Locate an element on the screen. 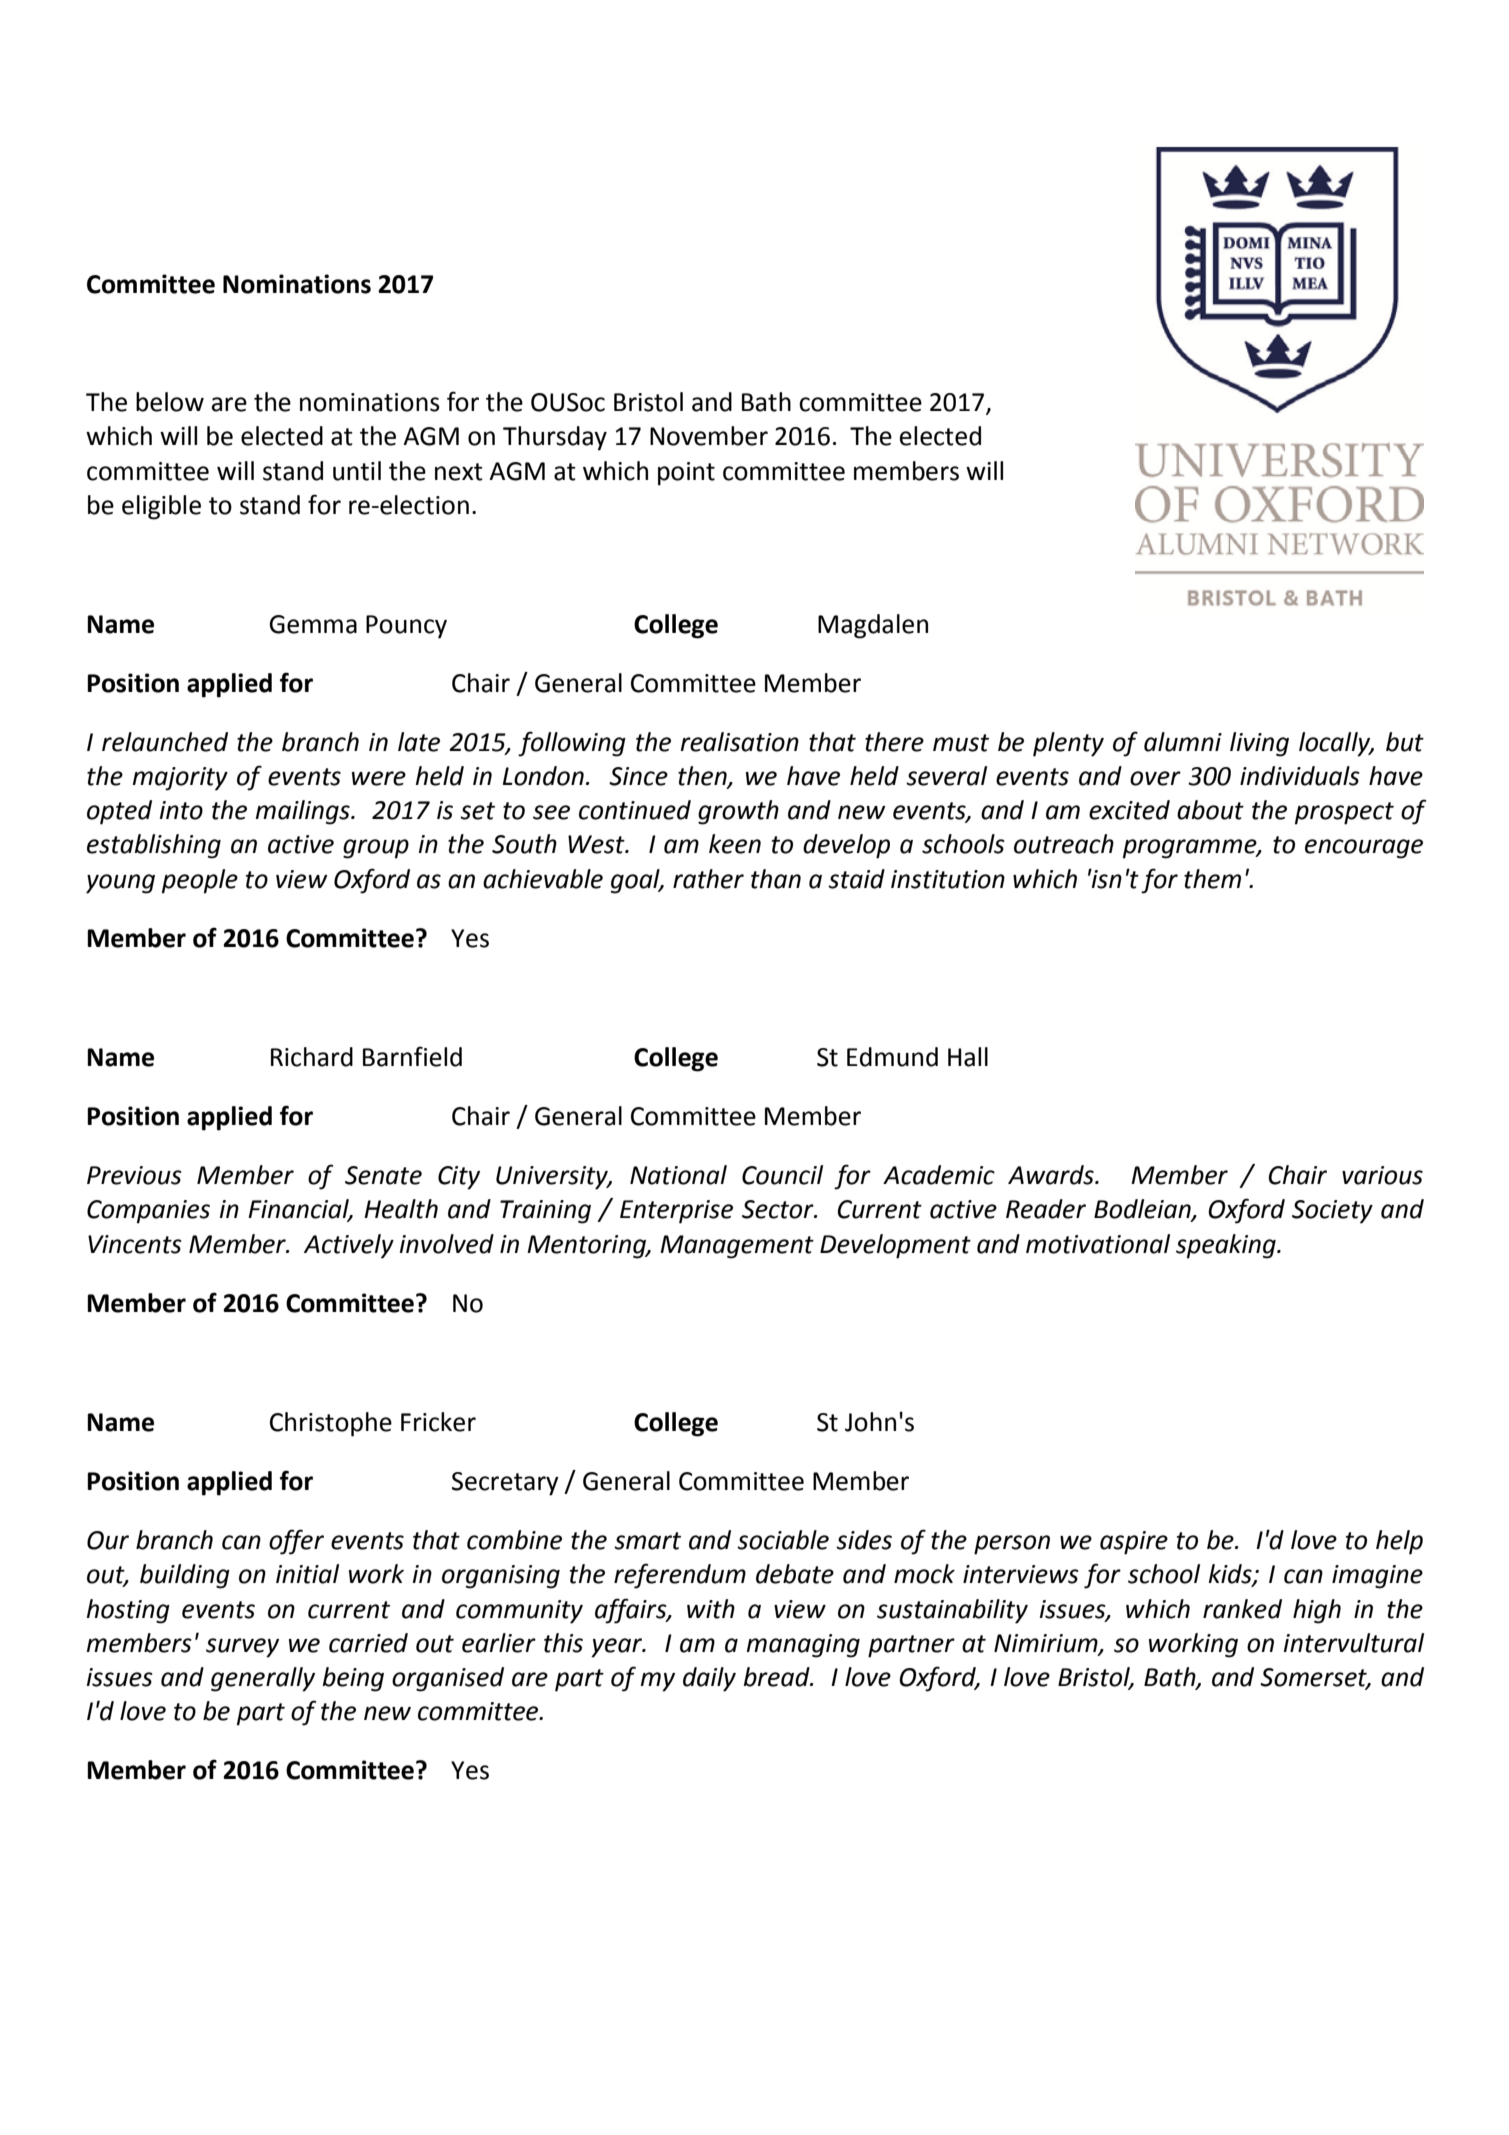  Gemma is located at coordinates (313, 624).
